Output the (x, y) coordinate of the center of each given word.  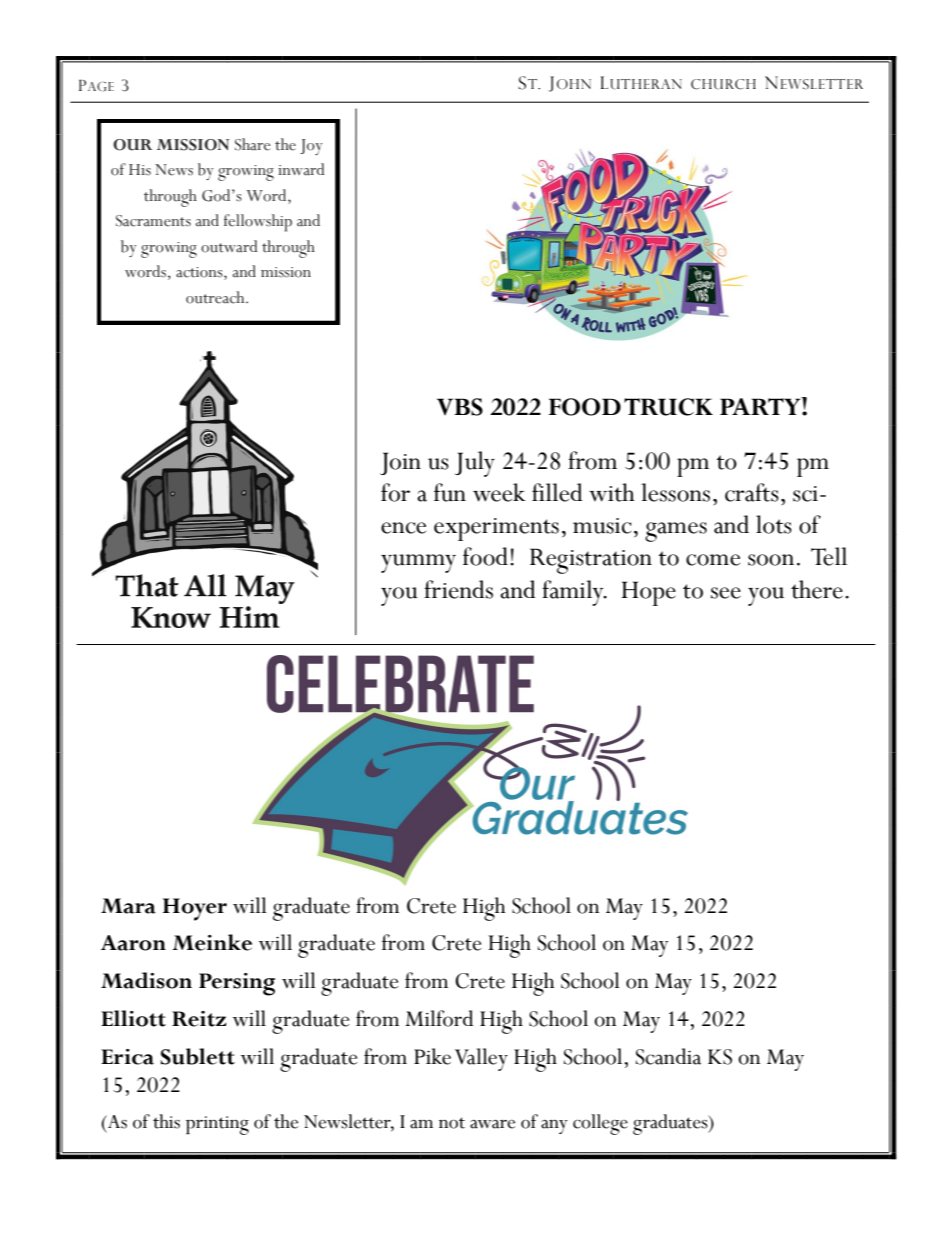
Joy (311, 147)
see (726, 593)
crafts (752, 492)
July (475, 464)
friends (458, 589)
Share (253, 144)
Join (400, 463)
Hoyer (195, 909)
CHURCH (723, 84)
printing (217, 1125)
